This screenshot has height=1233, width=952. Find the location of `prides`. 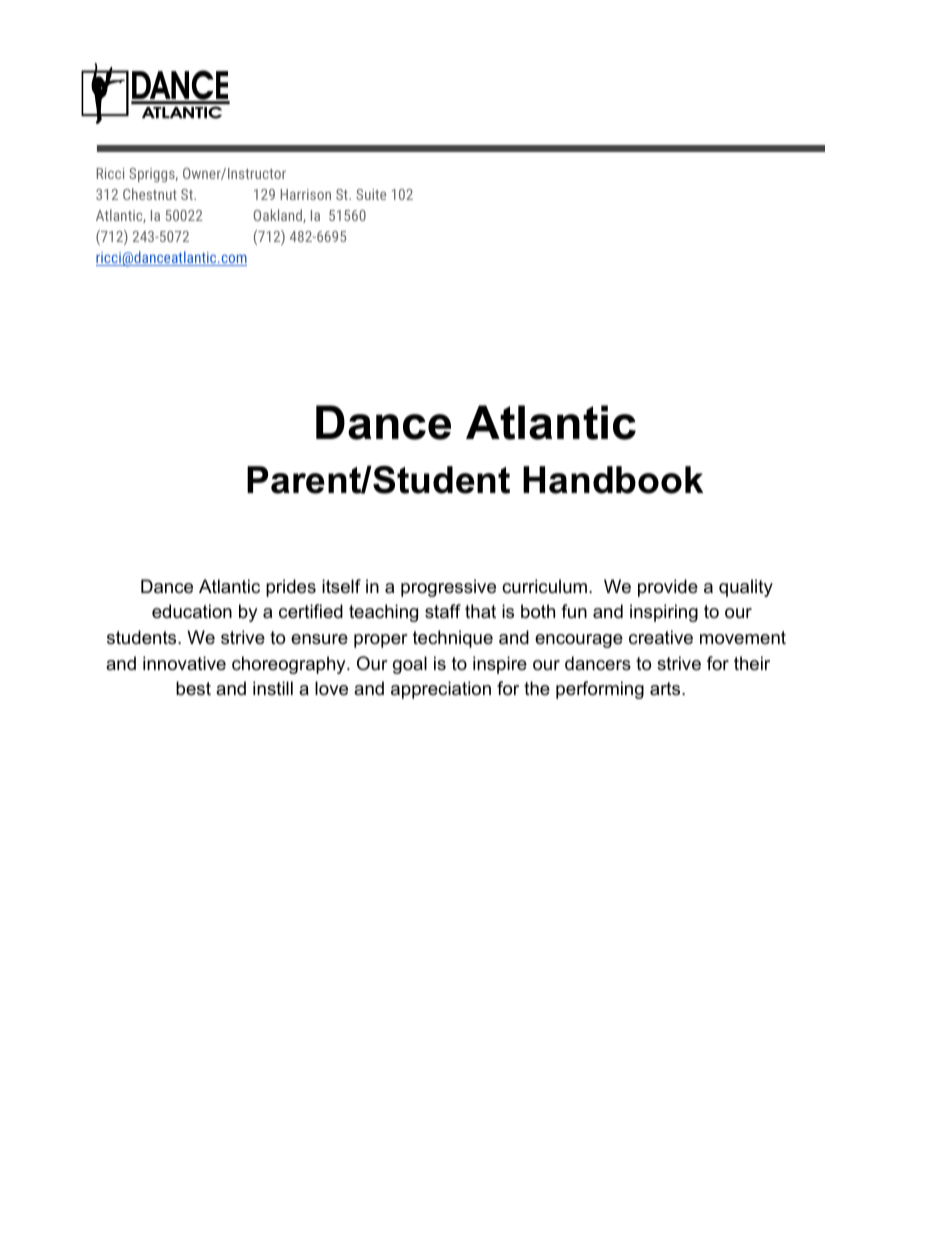

prides is located at coordinates (291, 588).
